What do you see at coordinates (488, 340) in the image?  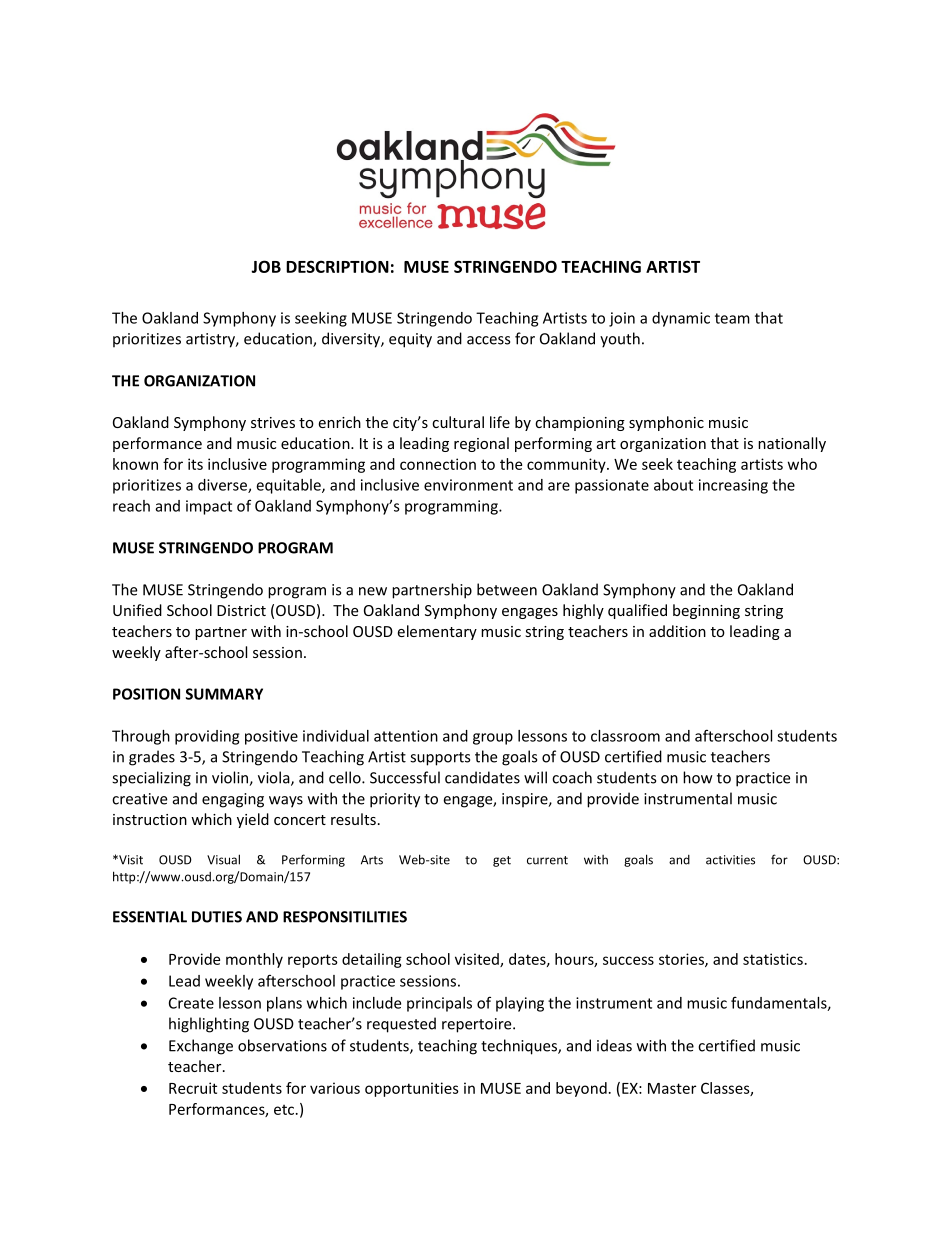 I see `access` at bounding box center [488, 340].
